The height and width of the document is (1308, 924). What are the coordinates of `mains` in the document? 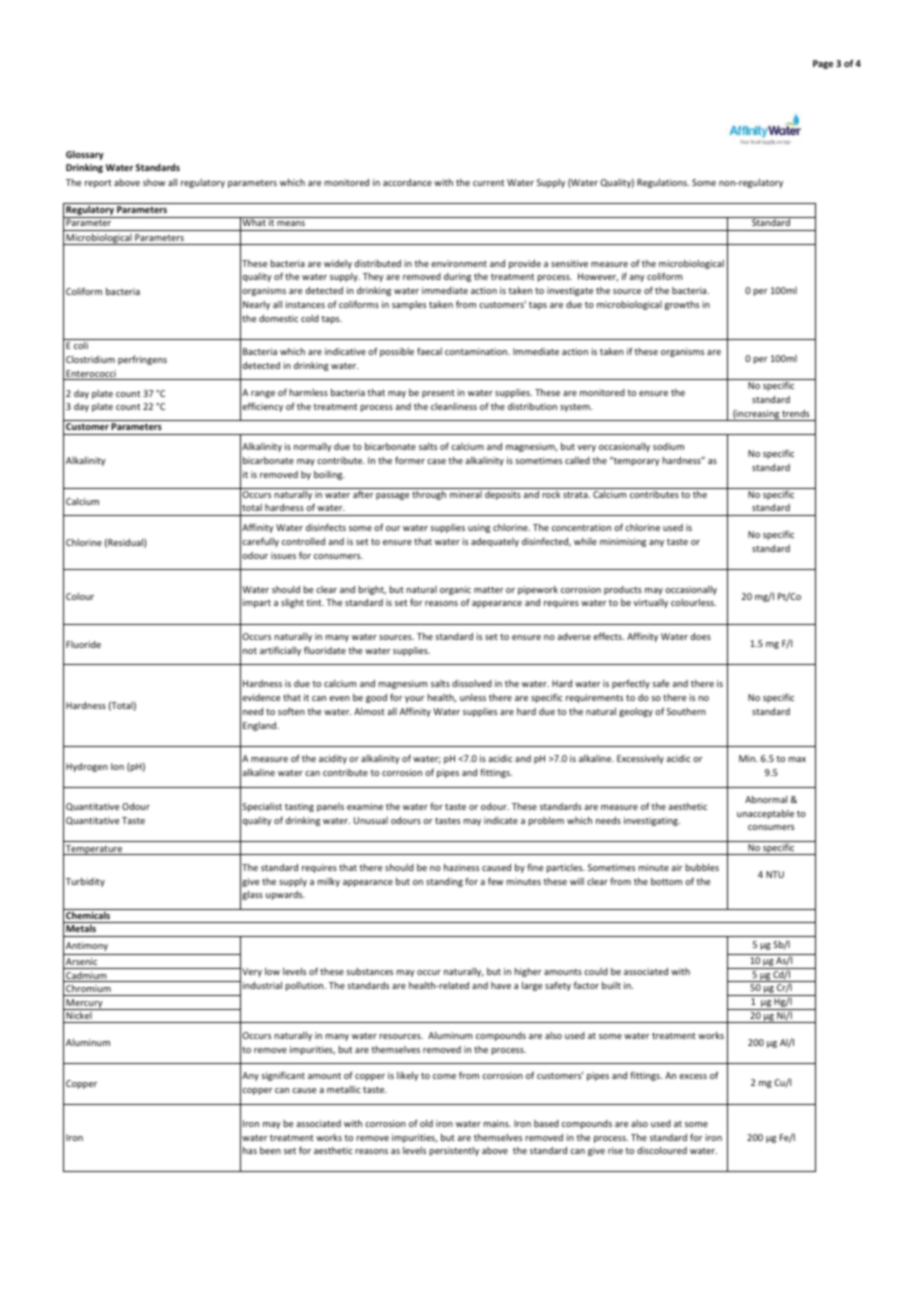 It's located at (497, 1123).
